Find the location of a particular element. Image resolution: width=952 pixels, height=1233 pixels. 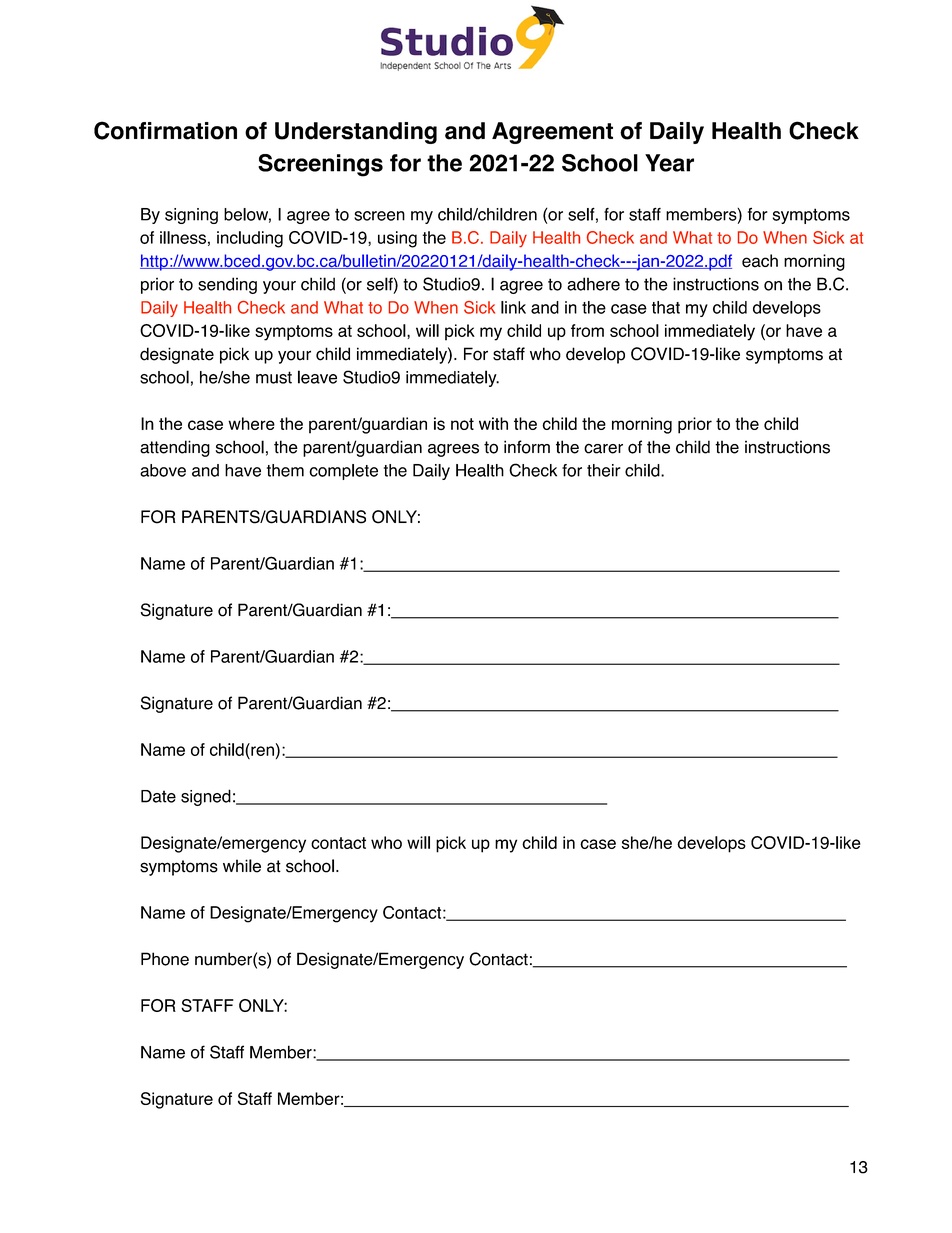

each is located at coordinates (760, 261).
